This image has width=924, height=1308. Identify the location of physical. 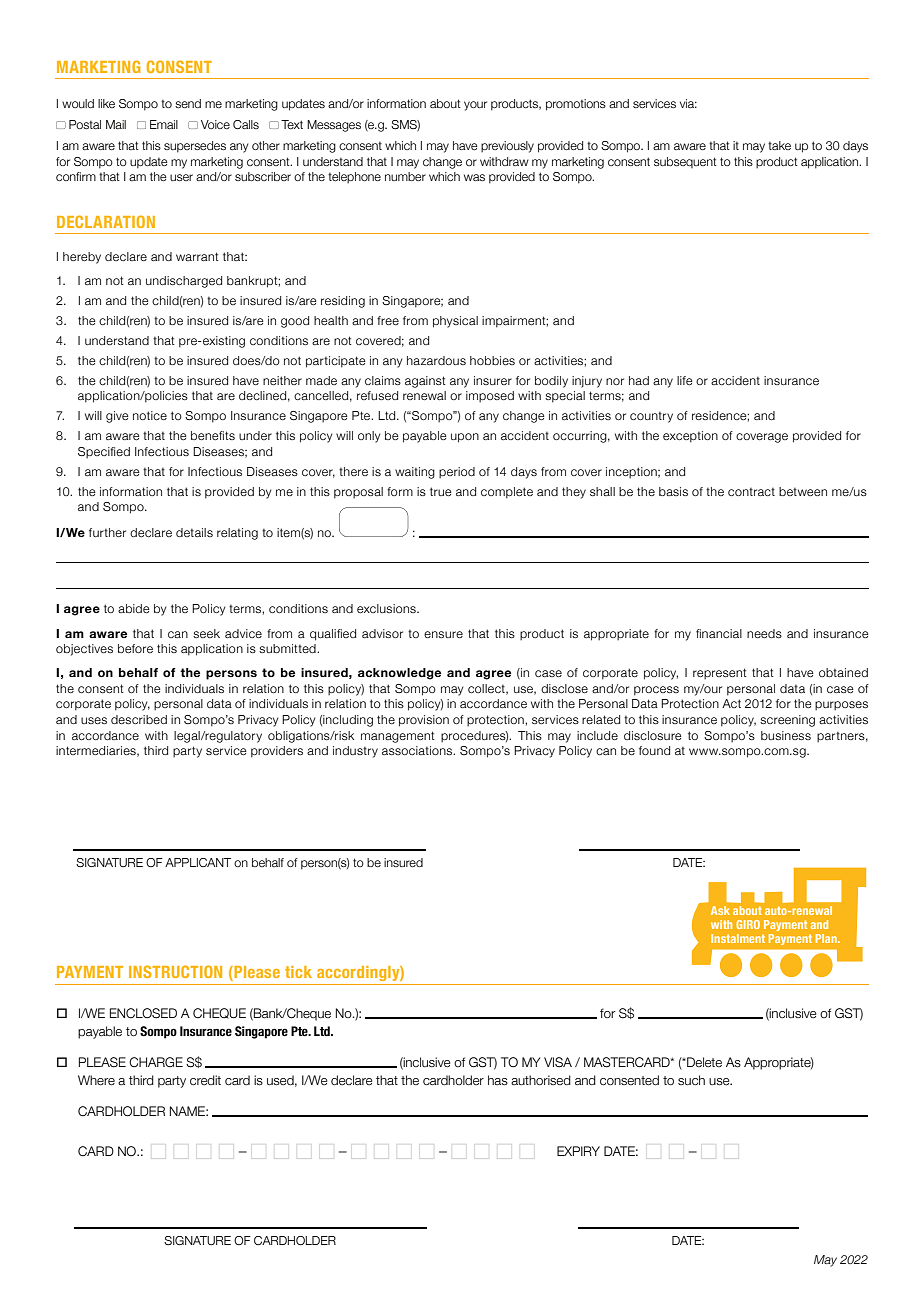
(455, 322).
